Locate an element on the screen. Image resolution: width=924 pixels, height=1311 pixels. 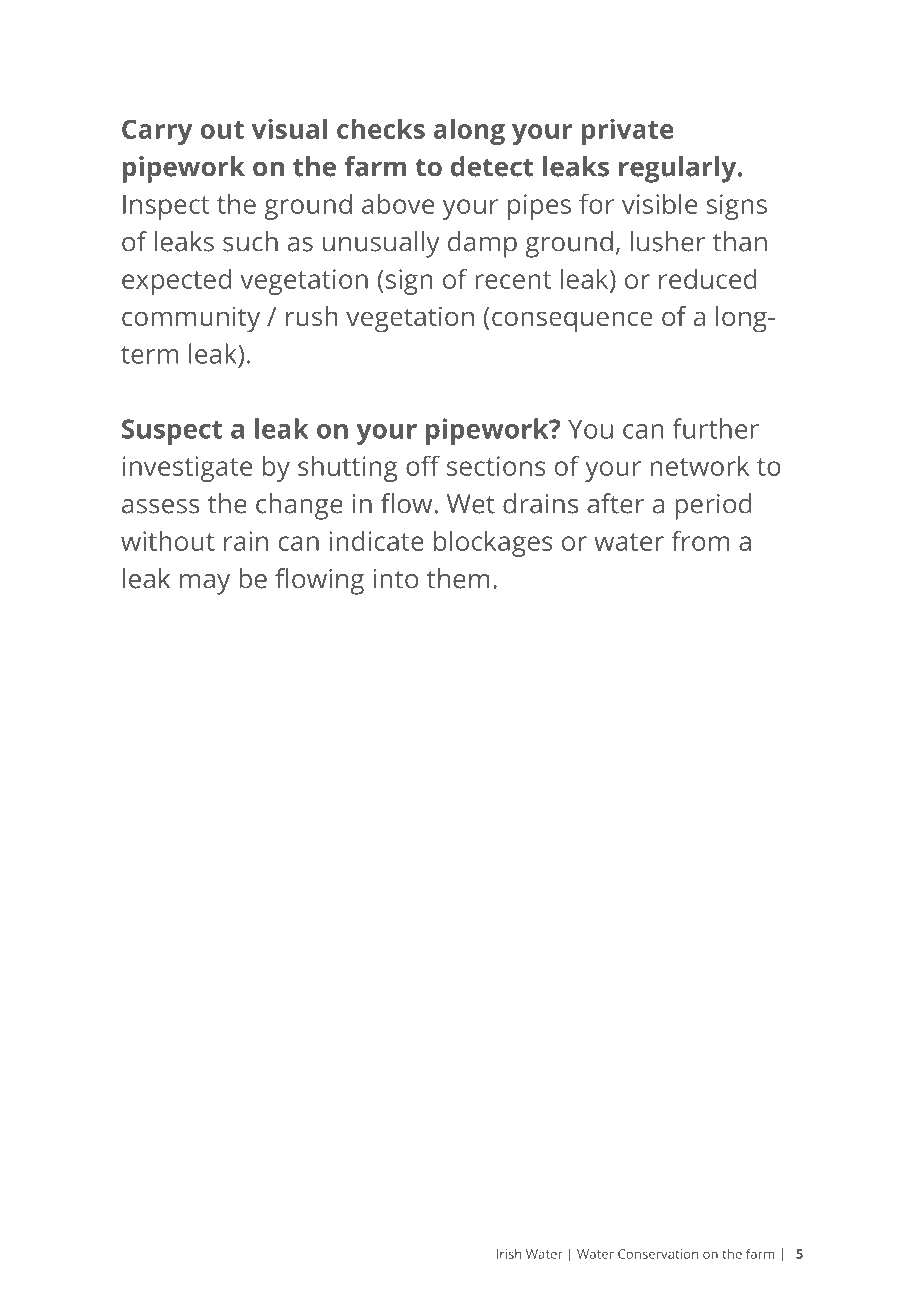
from is located at coordinates (700, 540).
